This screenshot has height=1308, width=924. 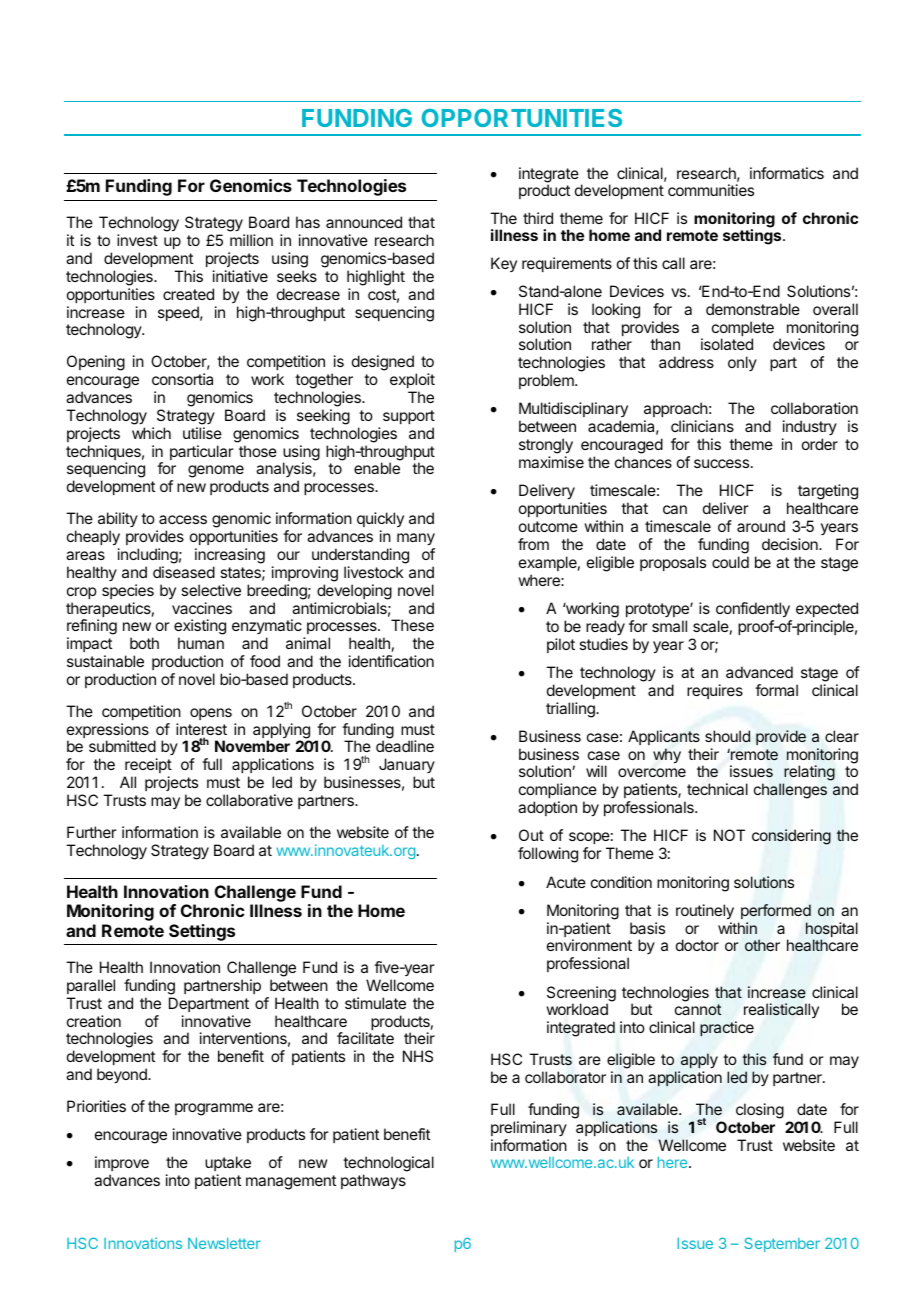 What do you see at coordinates (373, 1181) in the screenshot?
I see `pathways` at bounding box center [373, 1181].
